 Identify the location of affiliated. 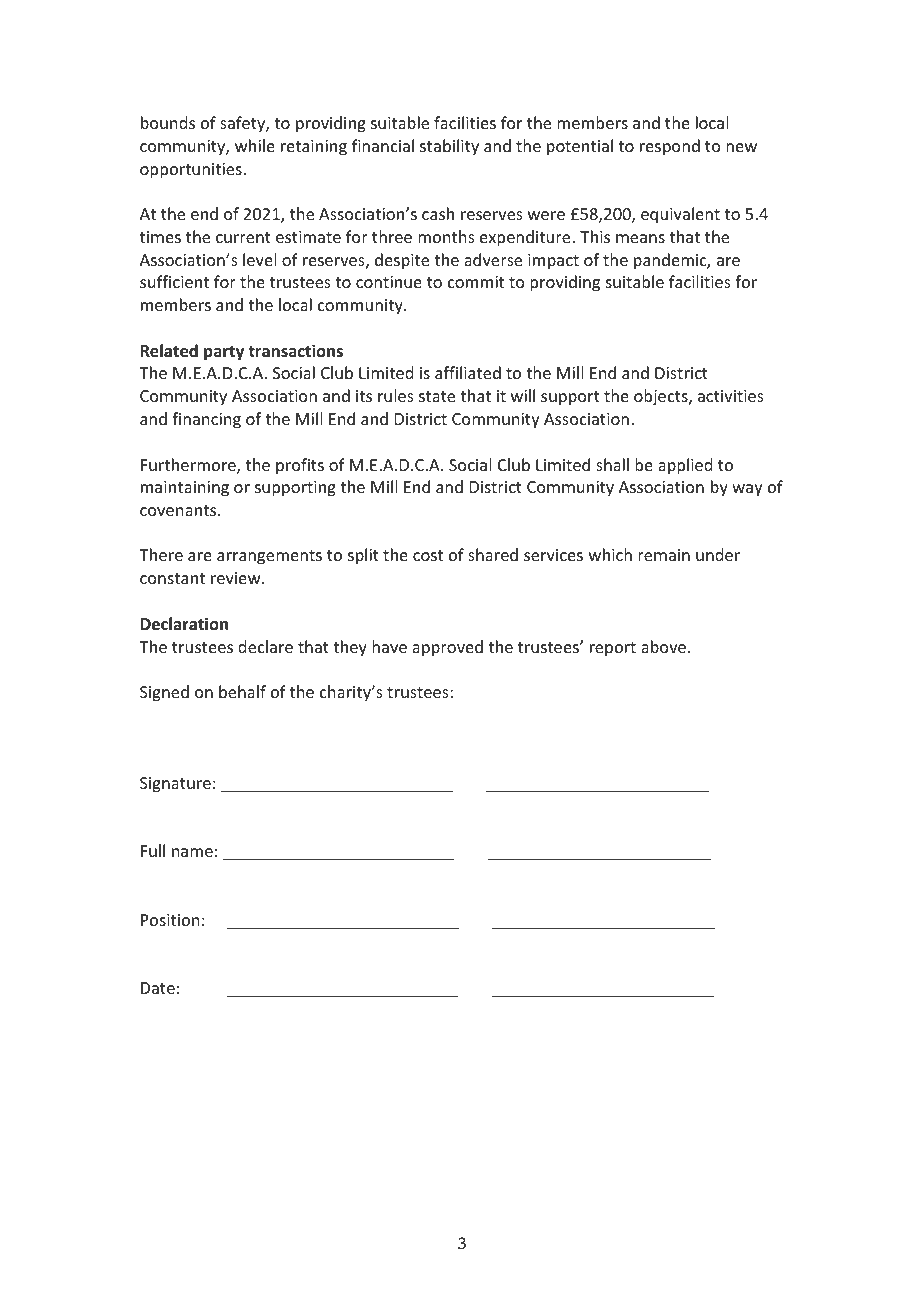
(468, 372).
